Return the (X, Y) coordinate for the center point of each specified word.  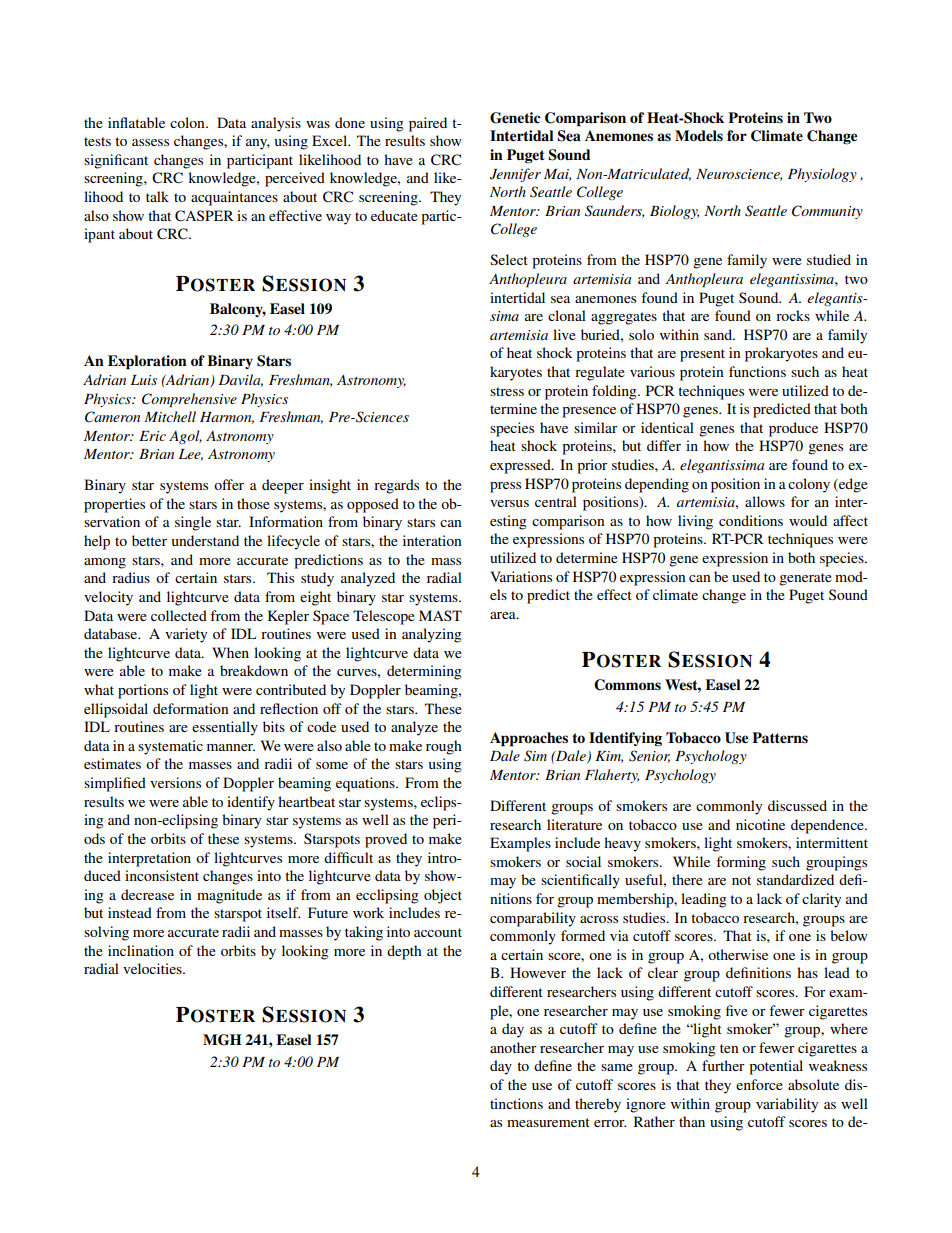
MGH (222, 1040)
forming (741, 863)
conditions (751, 520)
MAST (440, 615)
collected (179, 615)
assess (150, 142)
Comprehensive (189, 400)
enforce (759, 1084)
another (513, 1047)
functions (757, 371)
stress (507, 391)
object (443, 896)
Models (699, 135)
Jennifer (515, 175)
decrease (147, 894)
